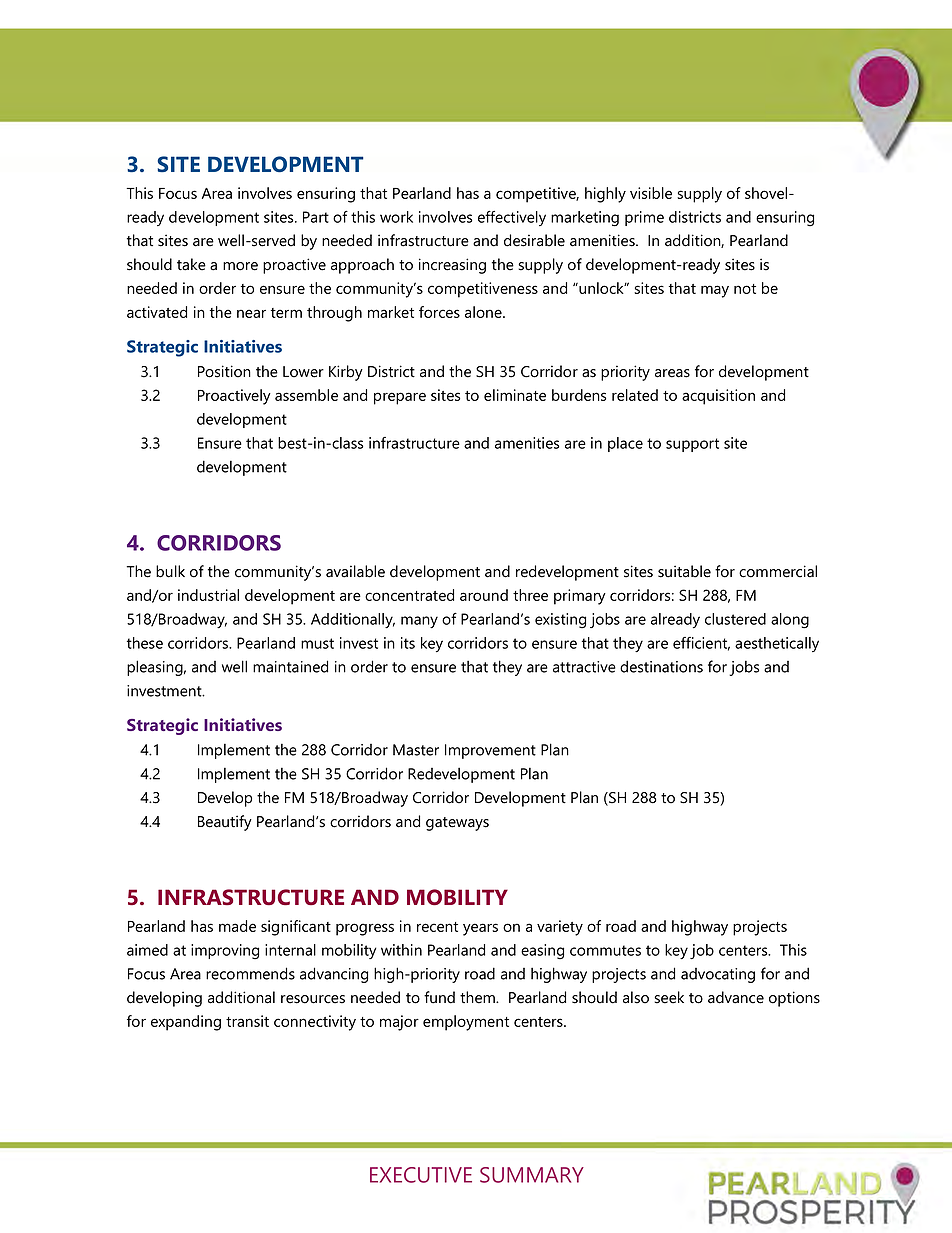 The height and width of the screenshot is (1233, 952). I want to click on around, so click(484, 595).
